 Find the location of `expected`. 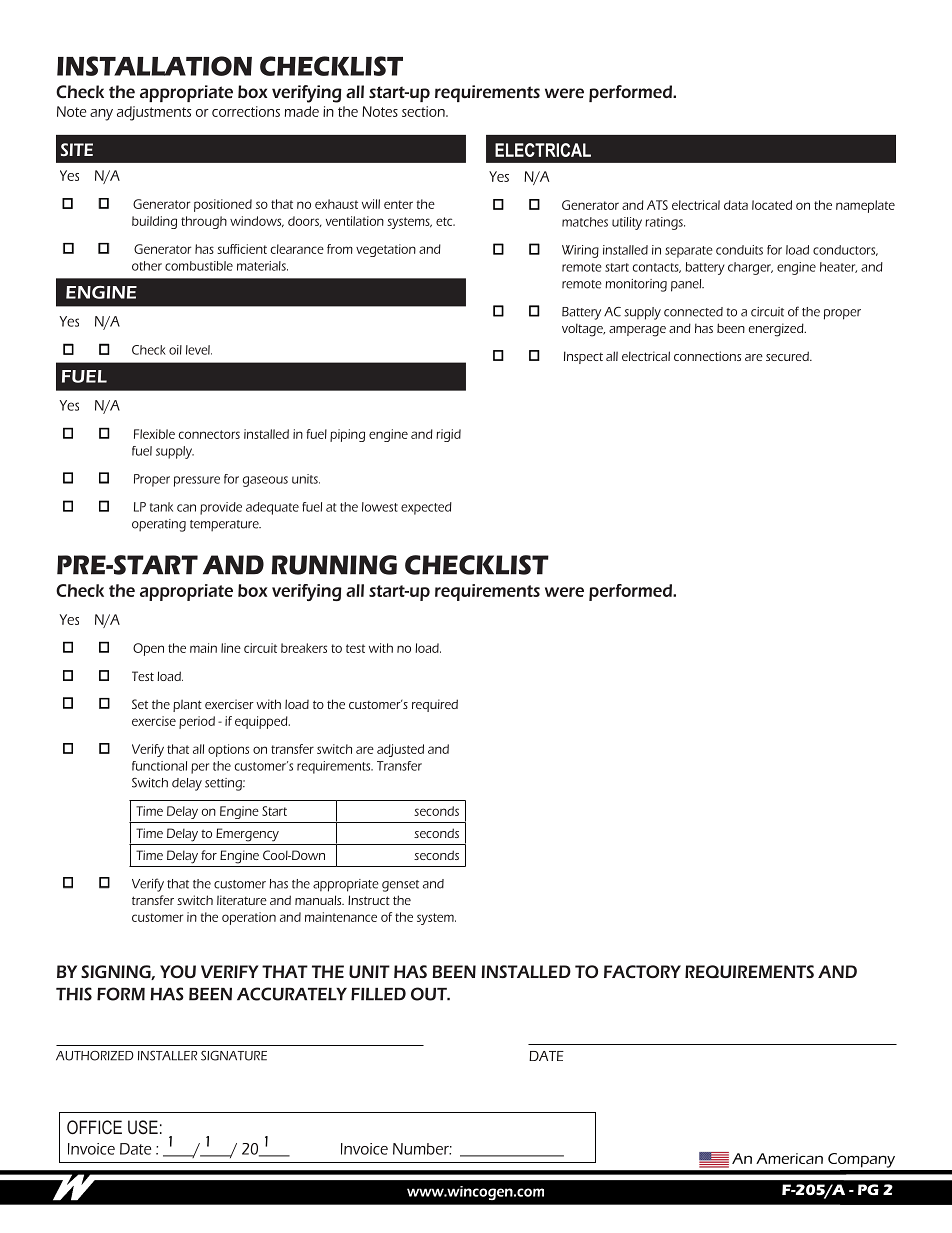

expected is located at coordinates (426, 508).
